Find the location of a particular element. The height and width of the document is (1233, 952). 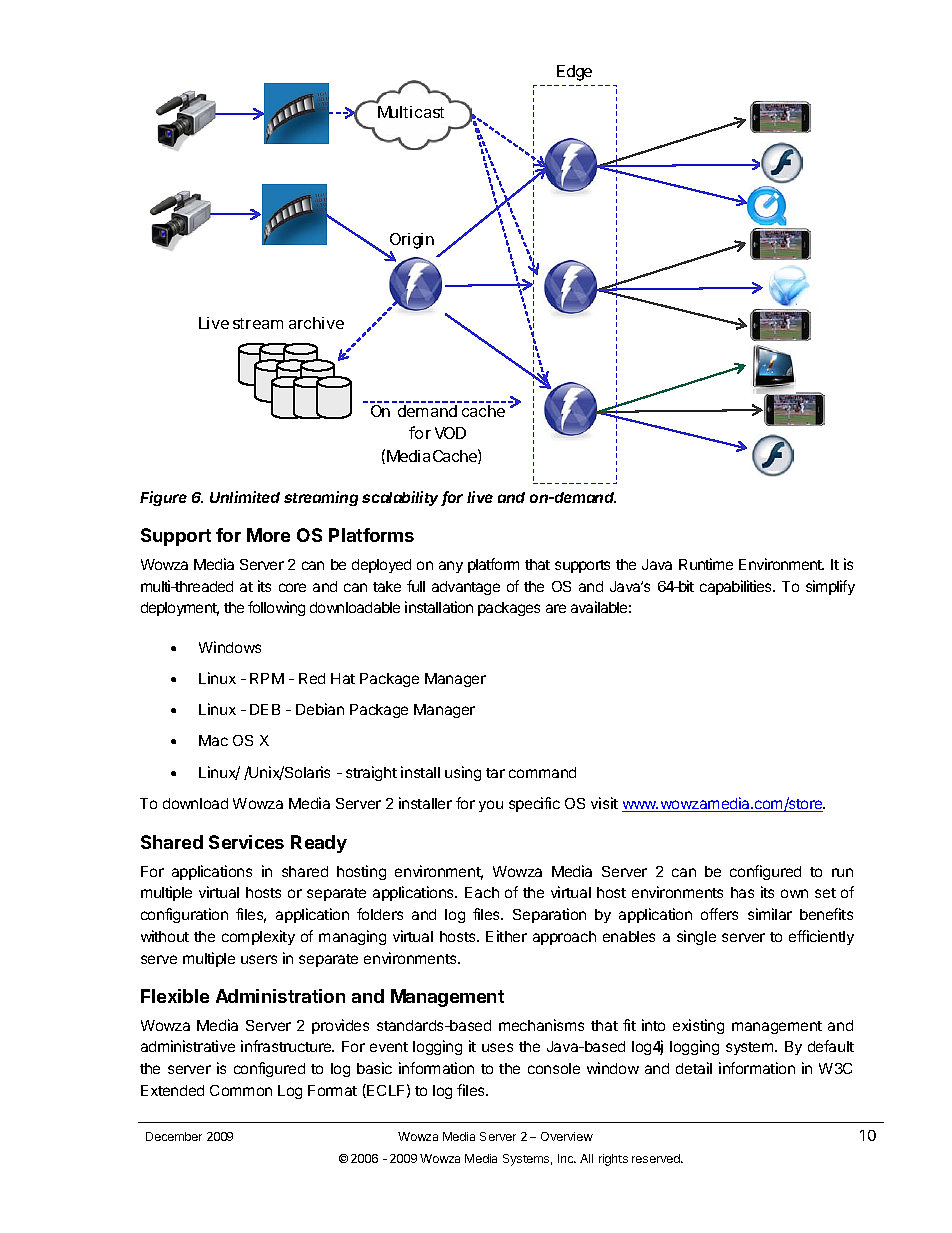

VOD is located at coordinates (450, 433).
